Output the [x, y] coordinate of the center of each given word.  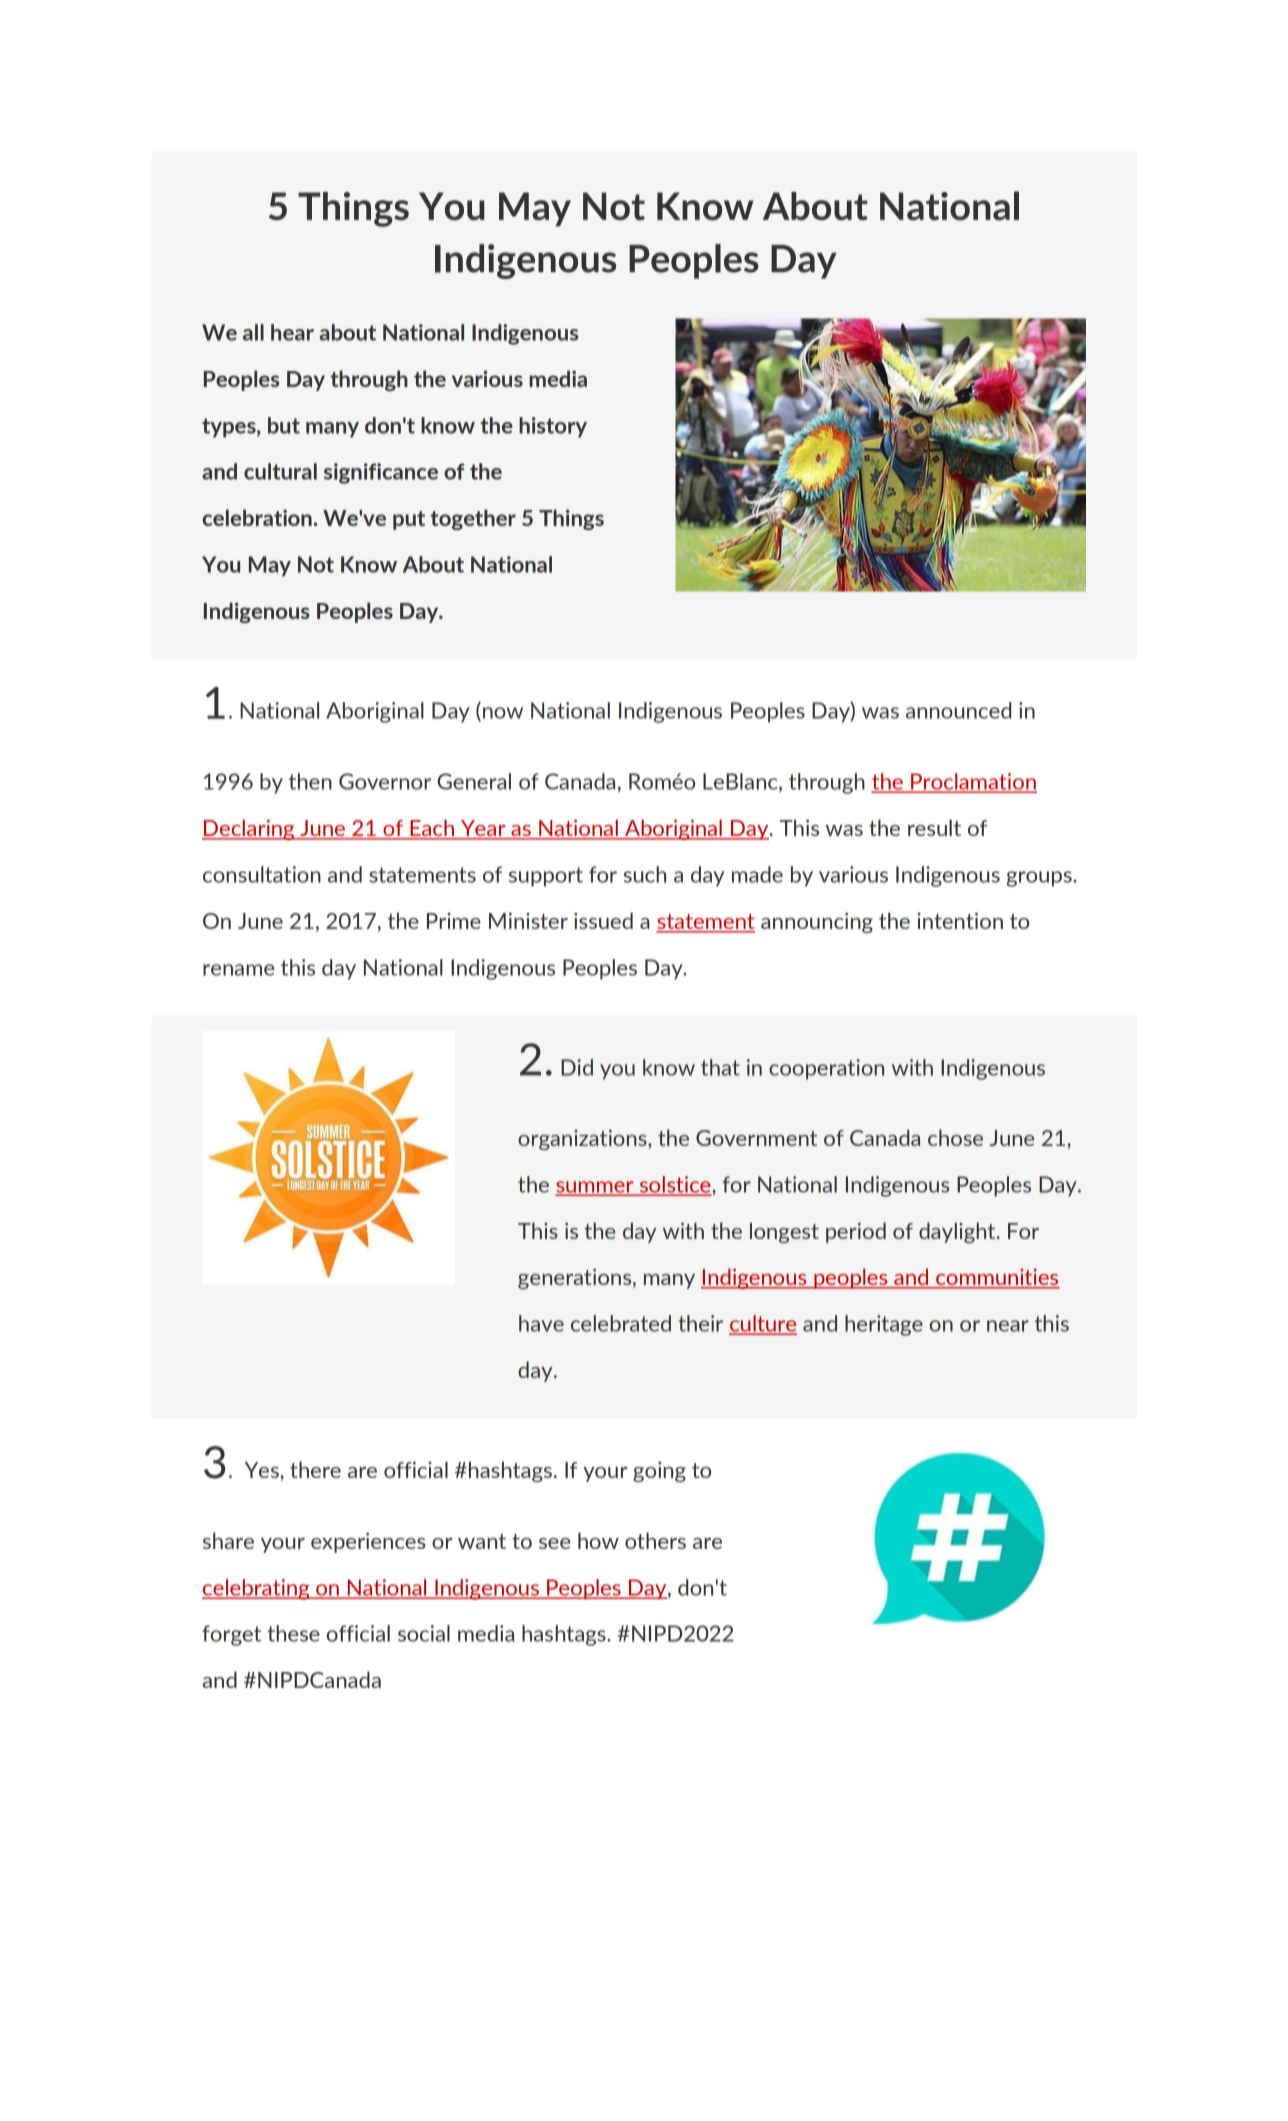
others [655, 1540]
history [553, 427]
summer [596, 1188]
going [659, 1471]
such [645, 874]
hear [292, 332]
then [310, 781]
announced [958, 710]
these [293, 1633]
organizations [583, 1139]
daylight [958, 1232]
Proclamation [973, 782]
